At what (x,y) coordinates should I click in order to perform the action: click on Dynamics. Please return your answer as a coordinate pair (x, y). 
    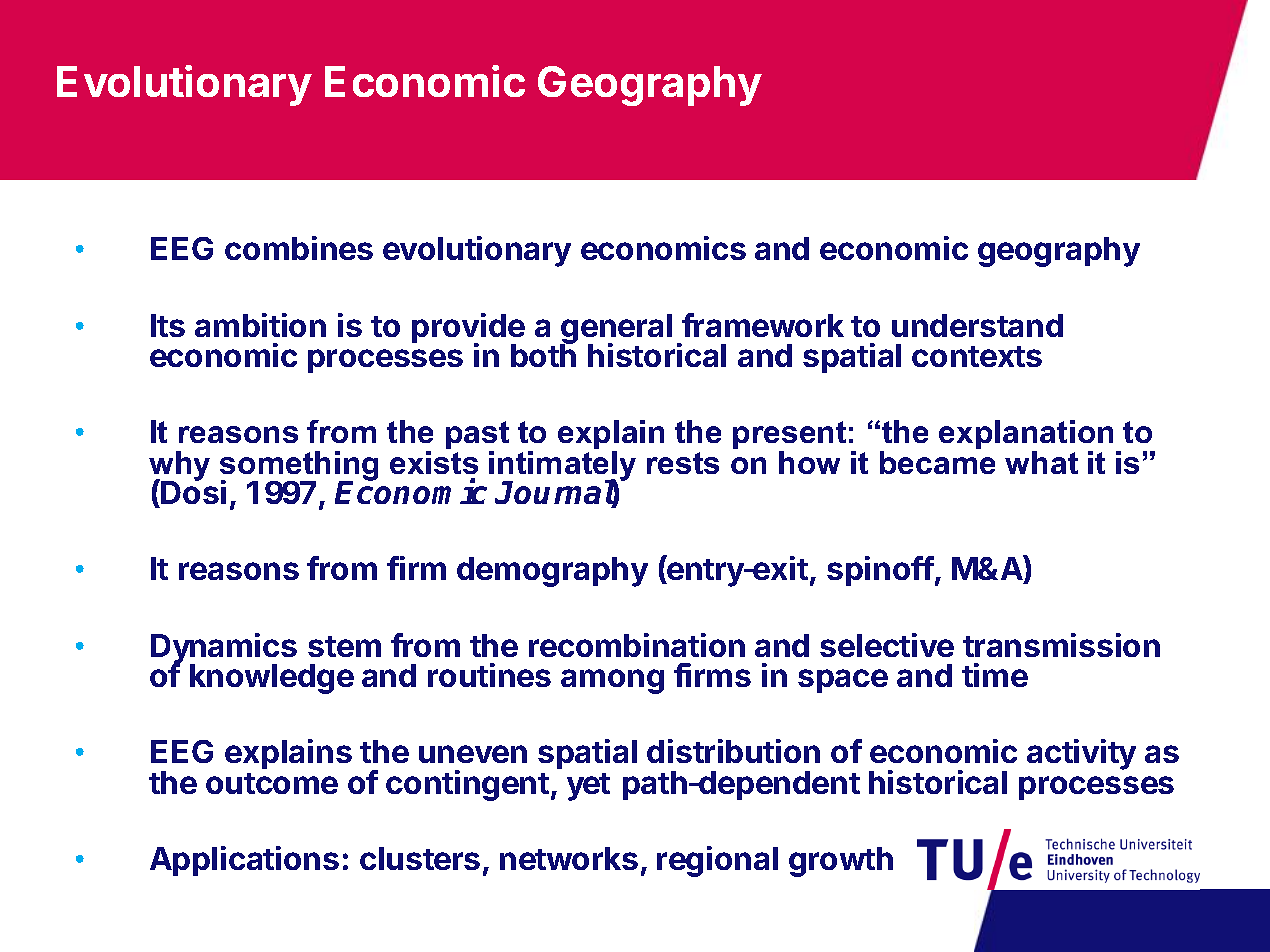
    Looking at the image, I should click on (224, 649).
